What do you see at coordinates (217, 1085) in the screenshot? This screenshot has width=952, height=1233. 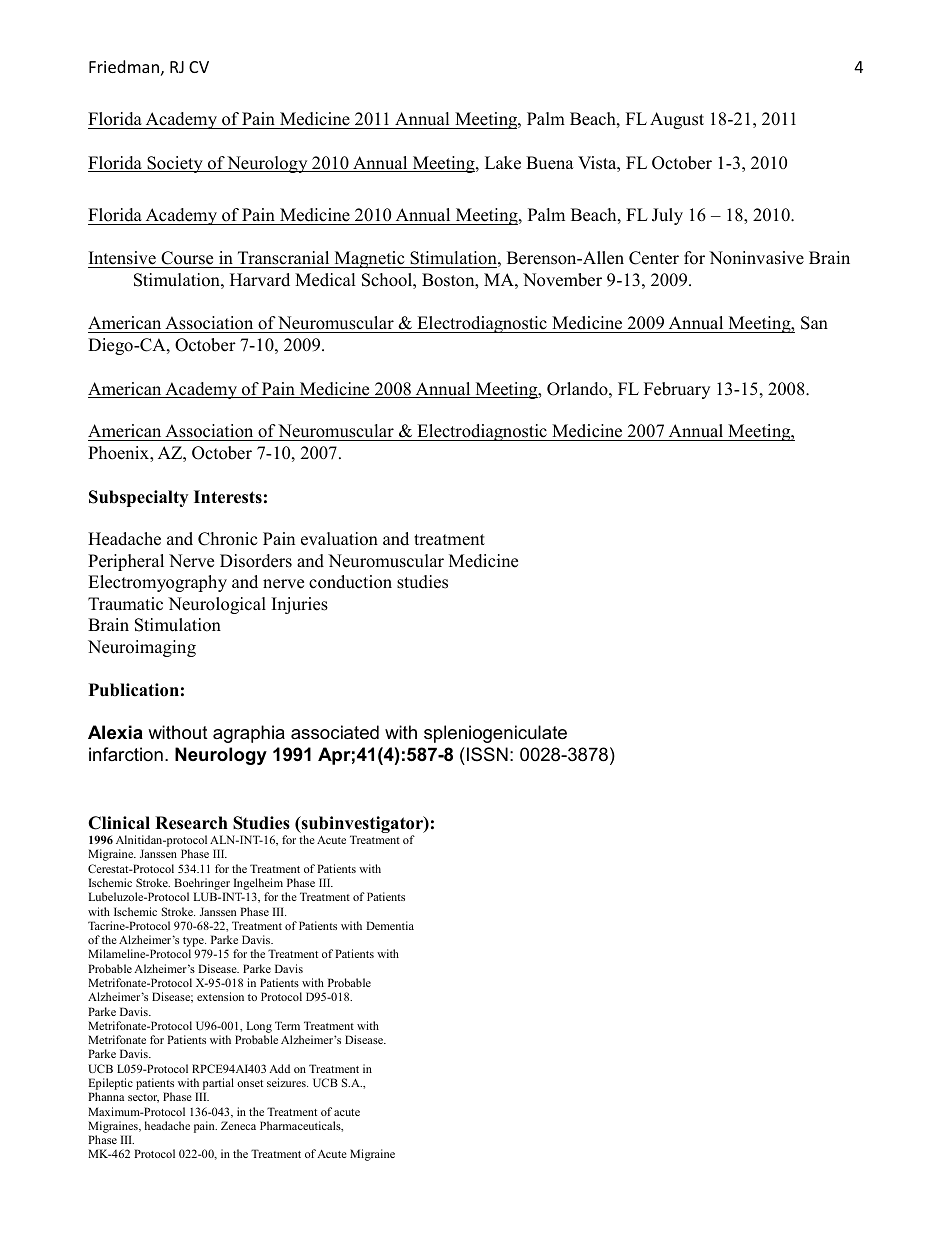 I see `partial` at bounding box center [217, 1085].
